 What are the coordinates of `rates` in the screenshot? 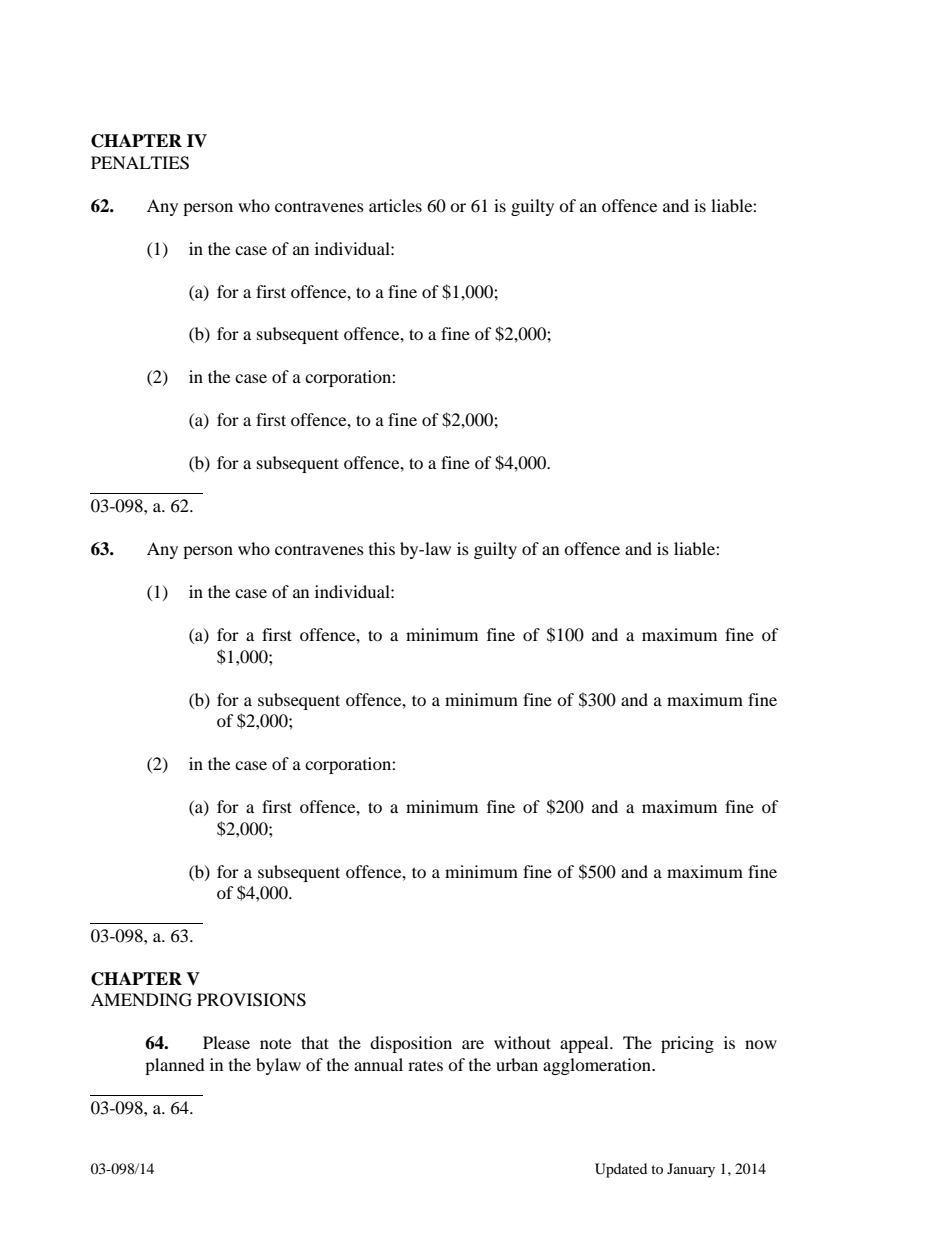 It's located at (425, 1065).
